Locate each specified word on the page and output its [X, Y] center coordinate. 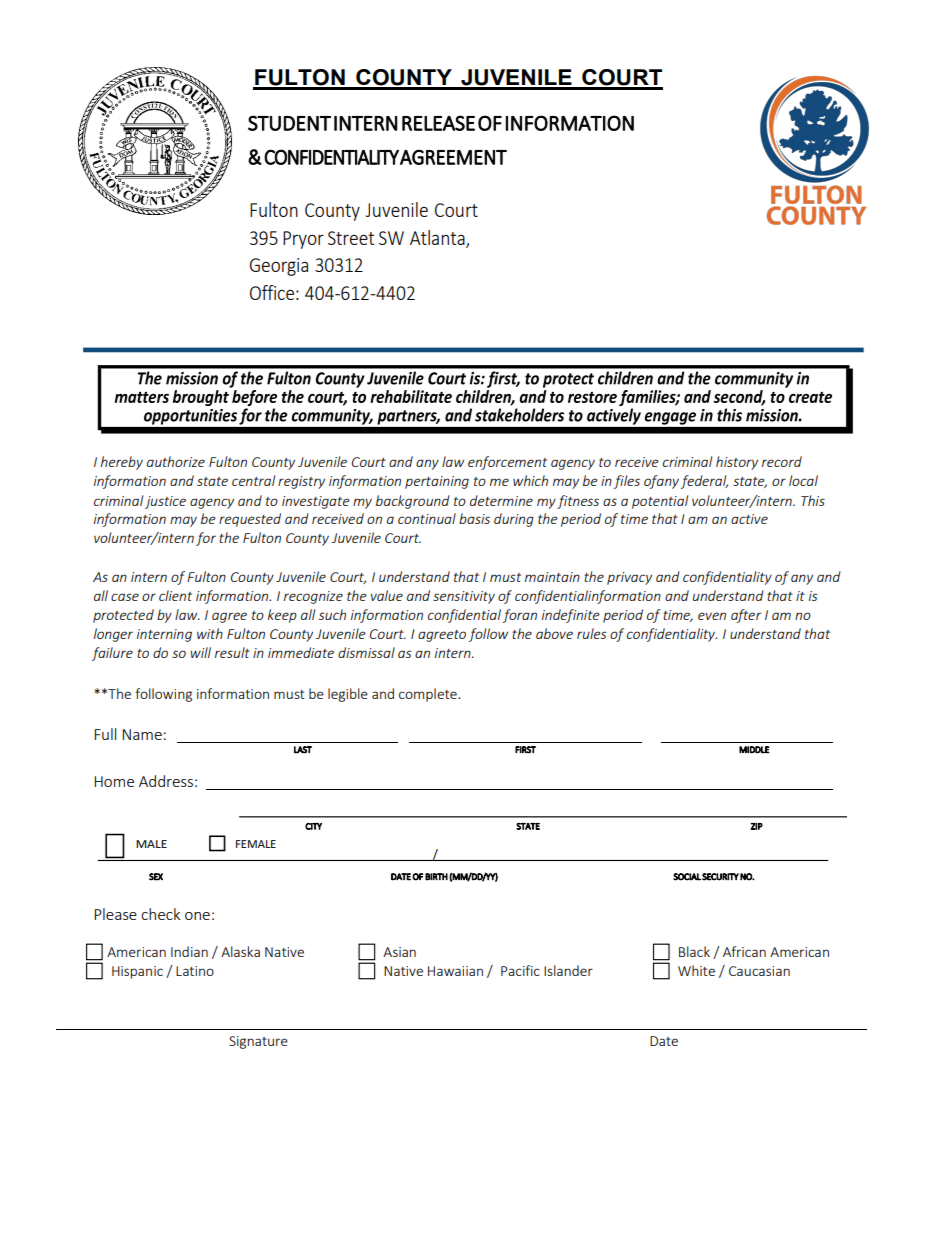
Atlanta [438, 238]
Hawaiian [455, 971]
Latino [195, 971]
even [712, 616]
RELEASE [438, 123]
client [175, 595]
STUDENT [289, 123]
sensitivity [464, 597]
